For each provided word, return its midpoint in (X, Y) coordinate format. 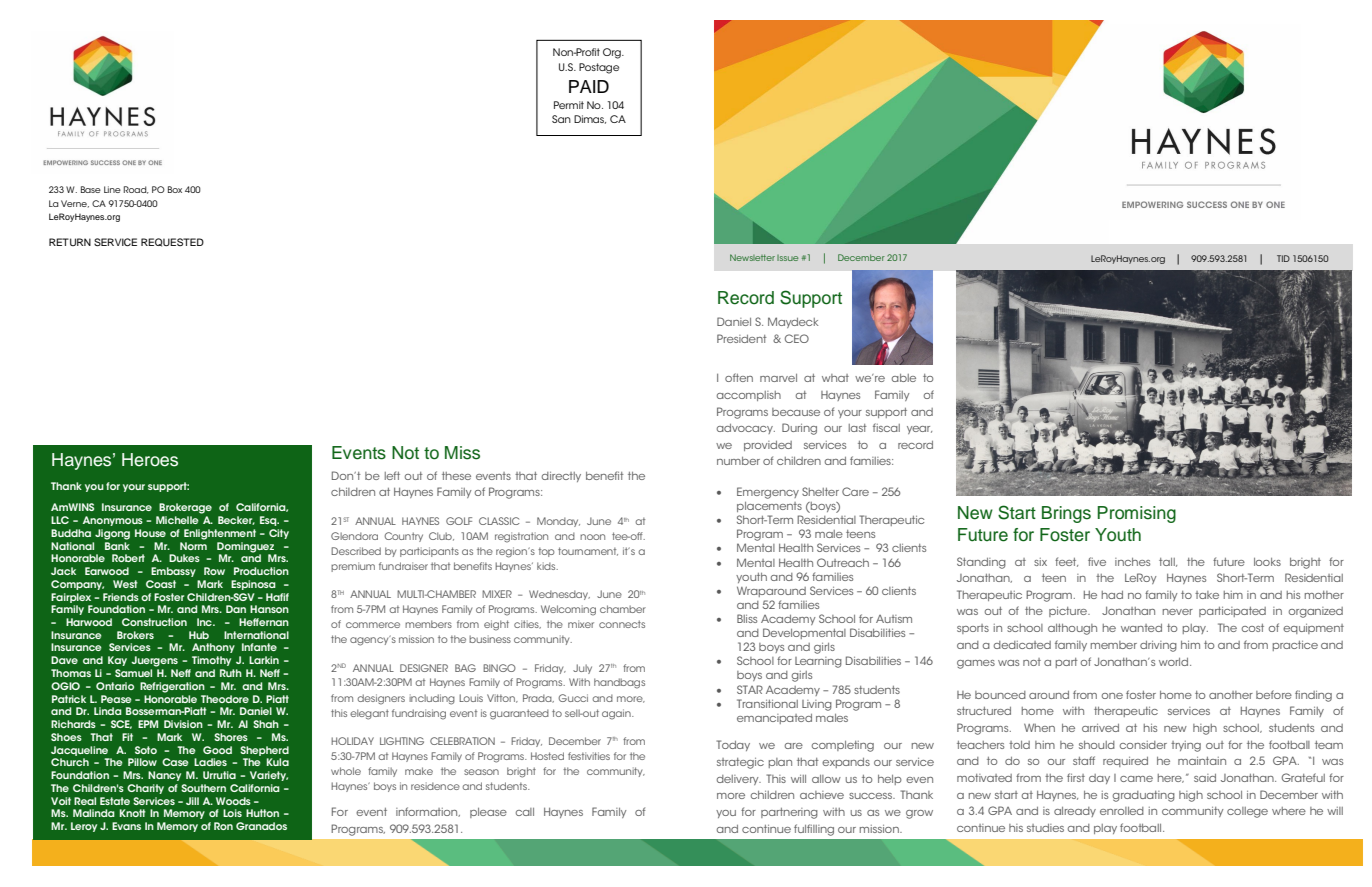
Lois (232, 813)
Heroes (150, 460)
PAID (589, 86)
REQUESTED (172, 242)
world (1173, 662)
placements (769, 507)
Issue (787, 258)
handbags (619, 683)
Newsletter (752, 257)
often (739, 377)
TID (1283, 258)
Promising (1137, 514)
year (919, 430)
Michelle (177, 520)
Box (175, 189)
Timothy (211, 661)
